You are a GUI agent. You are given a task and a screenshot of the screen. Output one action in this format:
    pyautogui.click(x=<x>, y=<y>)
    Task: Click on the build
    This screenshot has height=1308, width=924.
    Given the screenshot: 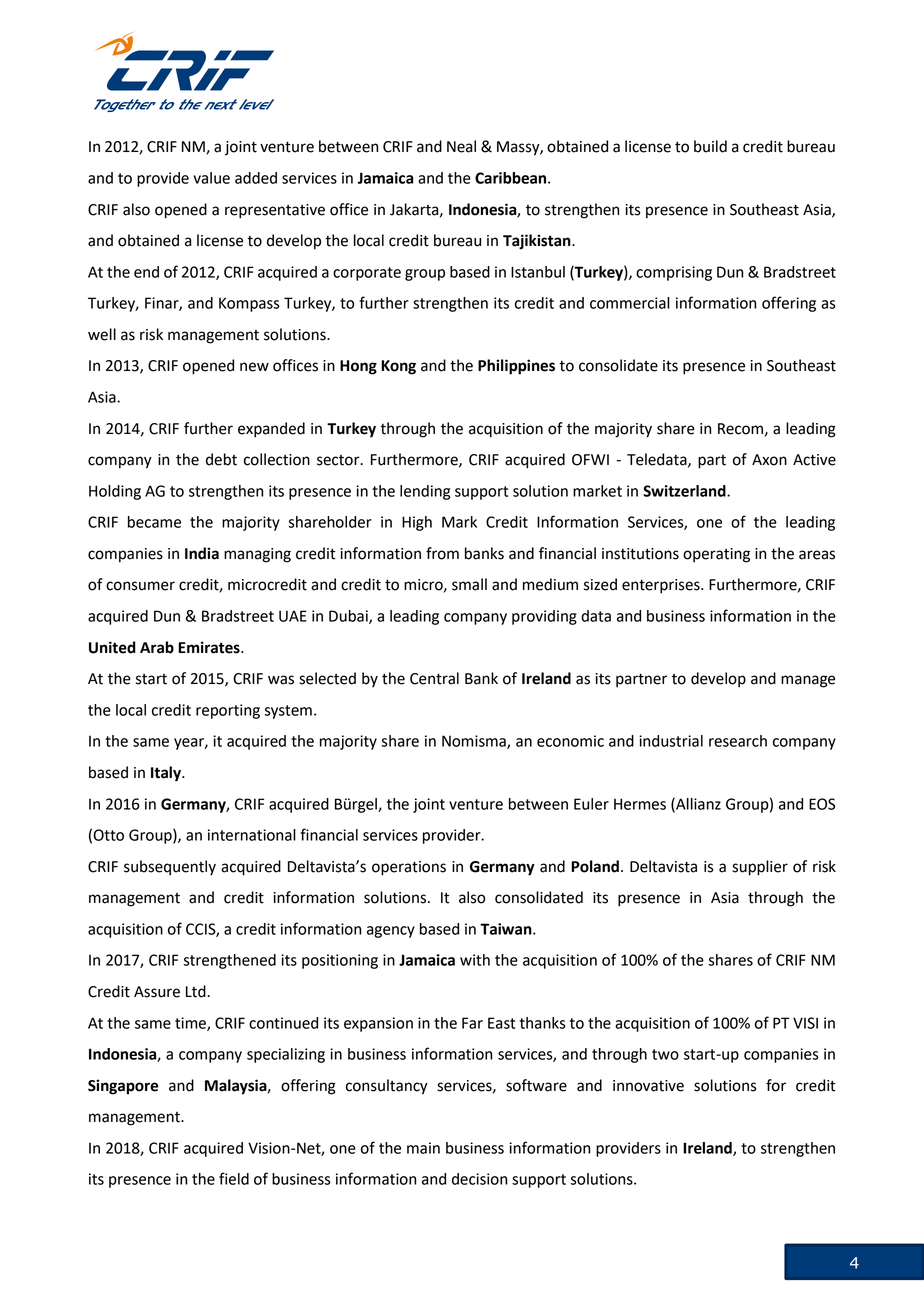 What is the action you would take?
    pyautogui.click(x=710, y=146)
